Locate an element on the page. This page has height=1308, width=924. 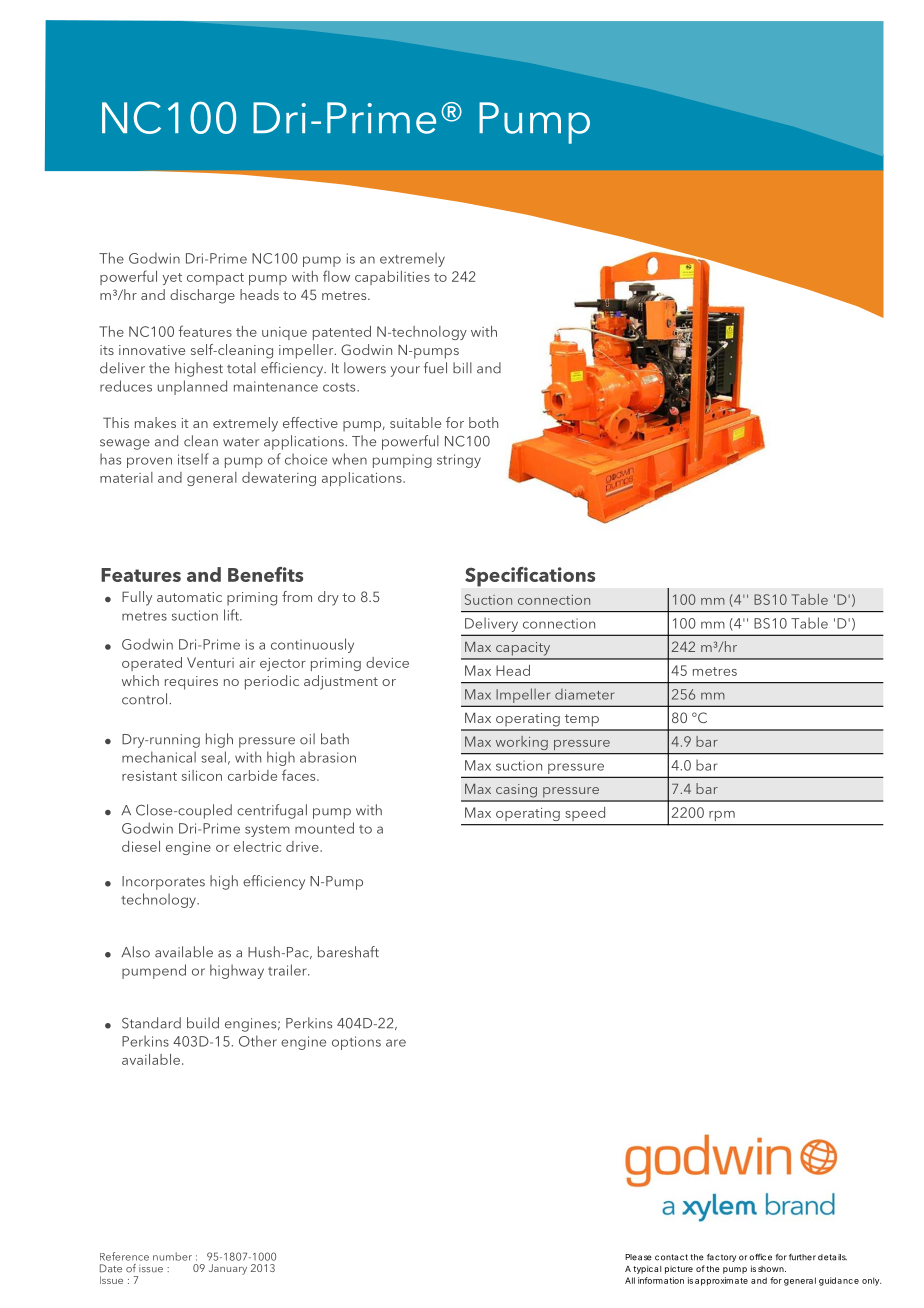
number is located at coordinates (172, 1256).
